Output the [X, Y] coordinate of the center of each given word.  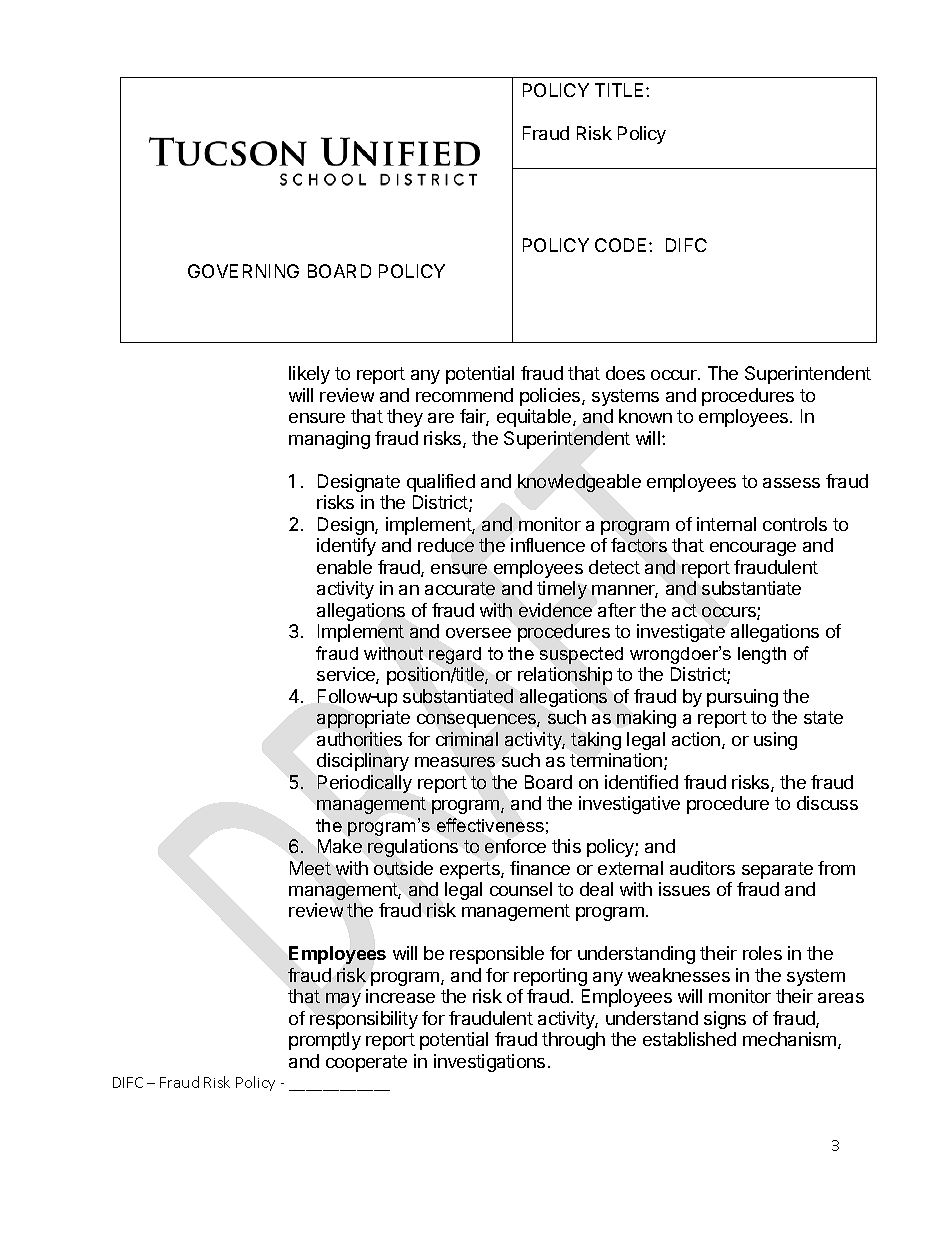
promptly [325, 1041]
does [625, 373]
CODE [622, 245]
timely [562, 590]
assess [791, 483]
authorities [359, 739]
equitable [535, 418]
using [775, 741]
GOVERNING [243, 271]
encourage [753, 549]
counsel [521, 889]
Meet [310, 868]
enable [344, 567]
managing [329, 440]
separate [777, 870]
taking [596, 741]
